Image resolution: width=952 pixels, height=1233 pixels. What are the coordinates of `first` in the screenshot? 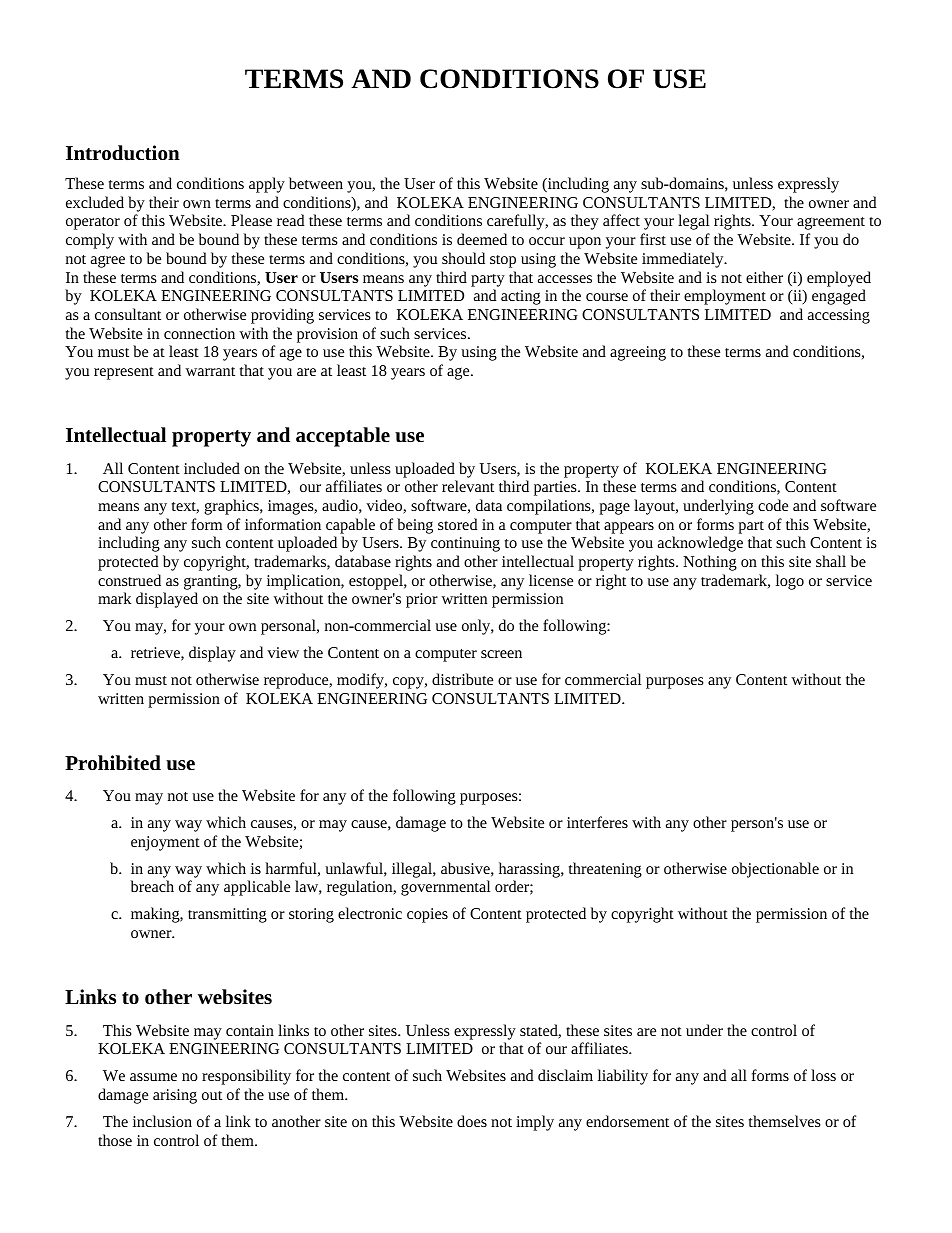 It's located at (653, 239).
